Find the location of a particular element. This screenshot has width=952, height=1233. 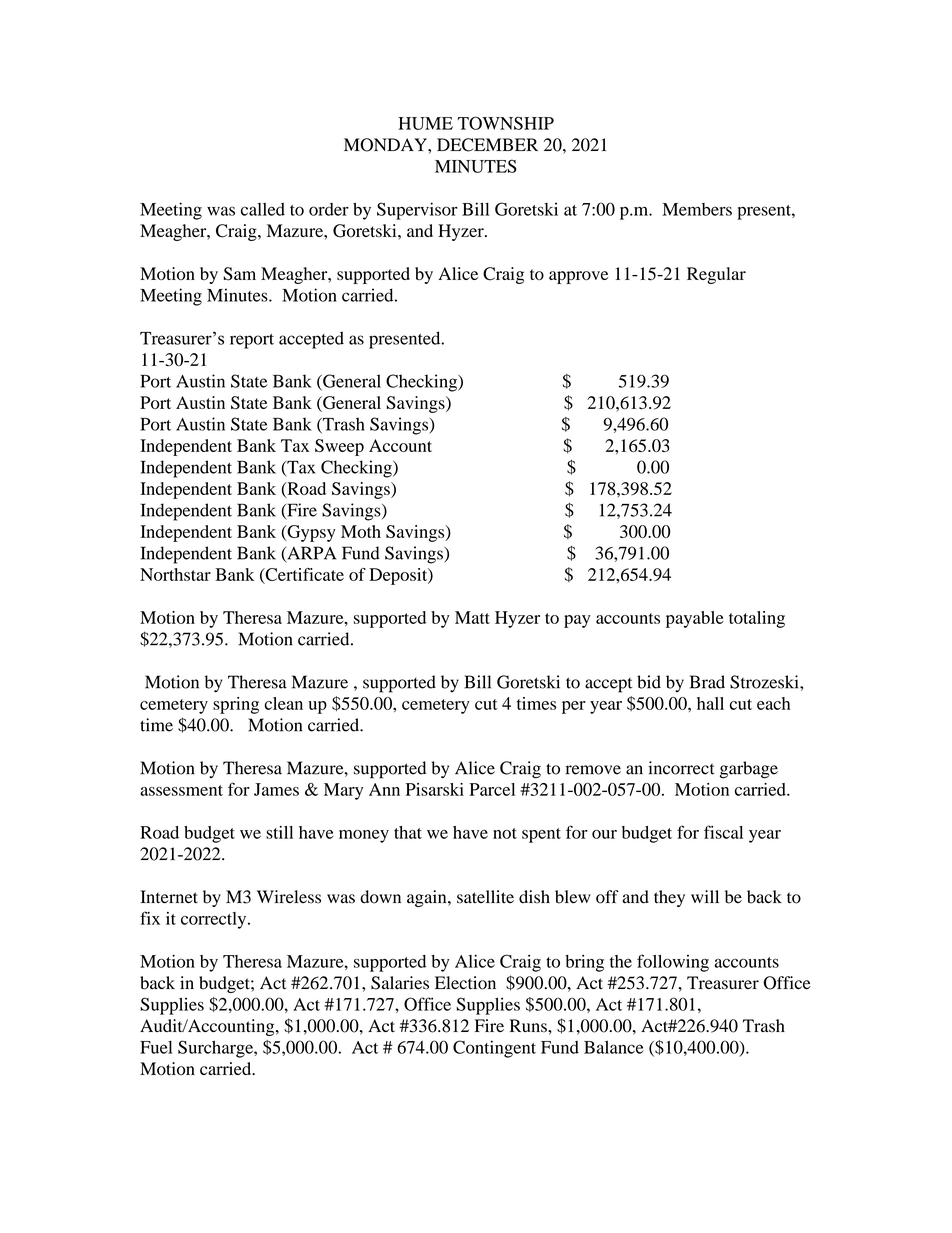

Northstar is located at coordinates (175, 574).
